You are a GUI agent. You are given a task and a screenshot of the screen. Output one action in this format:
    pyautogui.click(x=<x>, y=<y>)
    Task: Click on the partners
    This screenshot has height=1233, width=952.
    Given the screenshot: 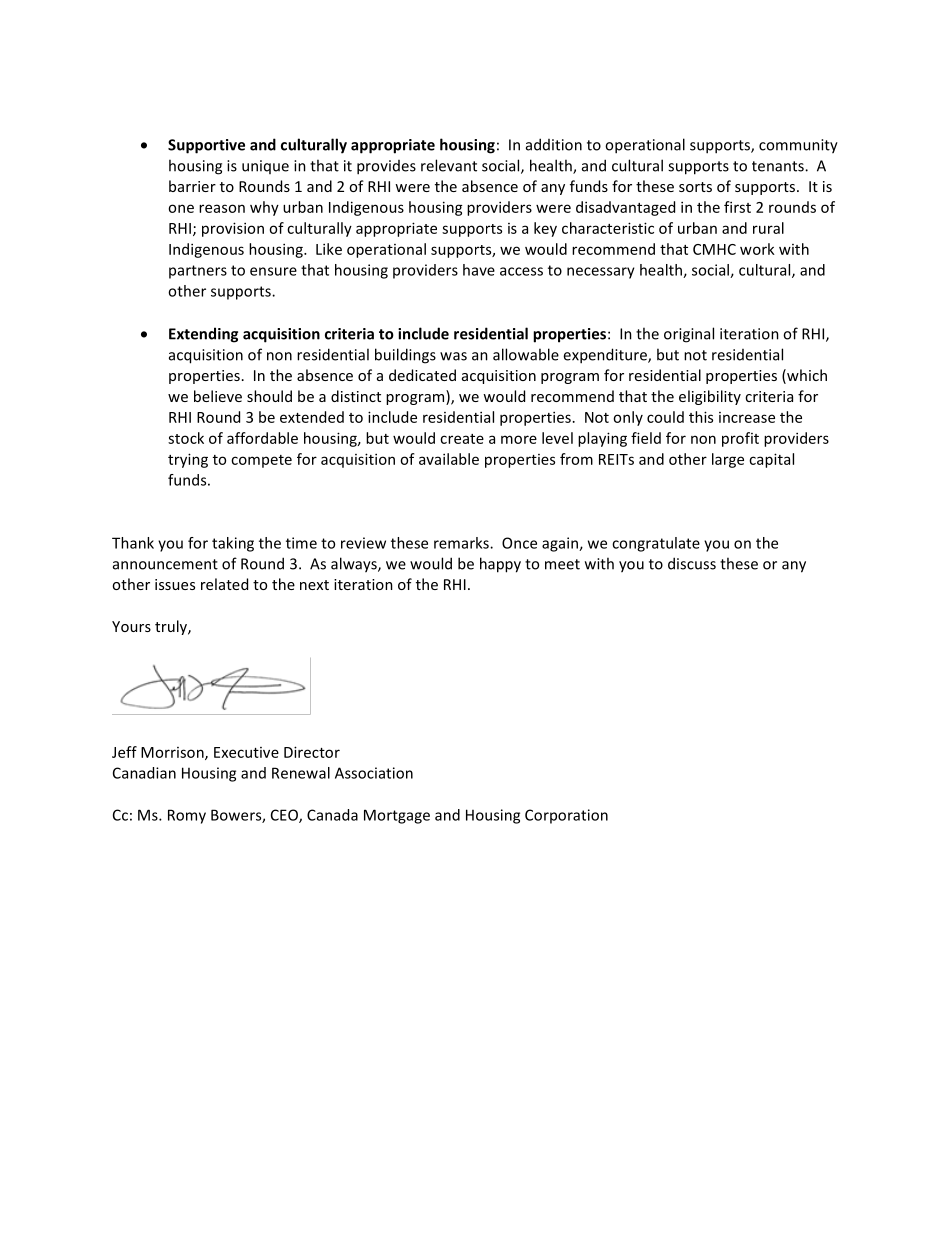 What is the action you would take?
    pyautogui.click(x=198, y=272)
